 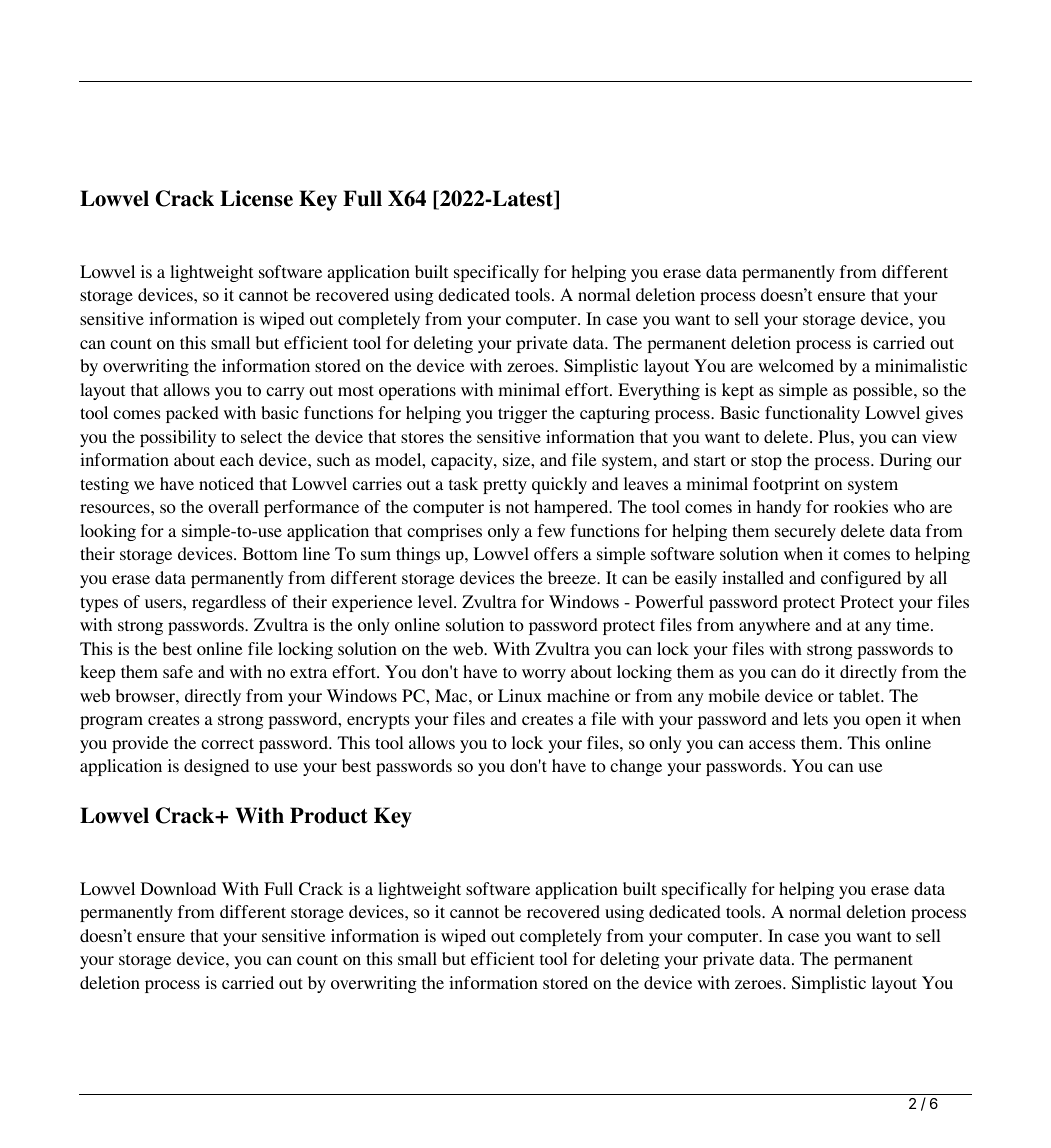 What do you see at coordinates (805, 532) in the image?
I see `securely` at bounding box center [805, 532].
